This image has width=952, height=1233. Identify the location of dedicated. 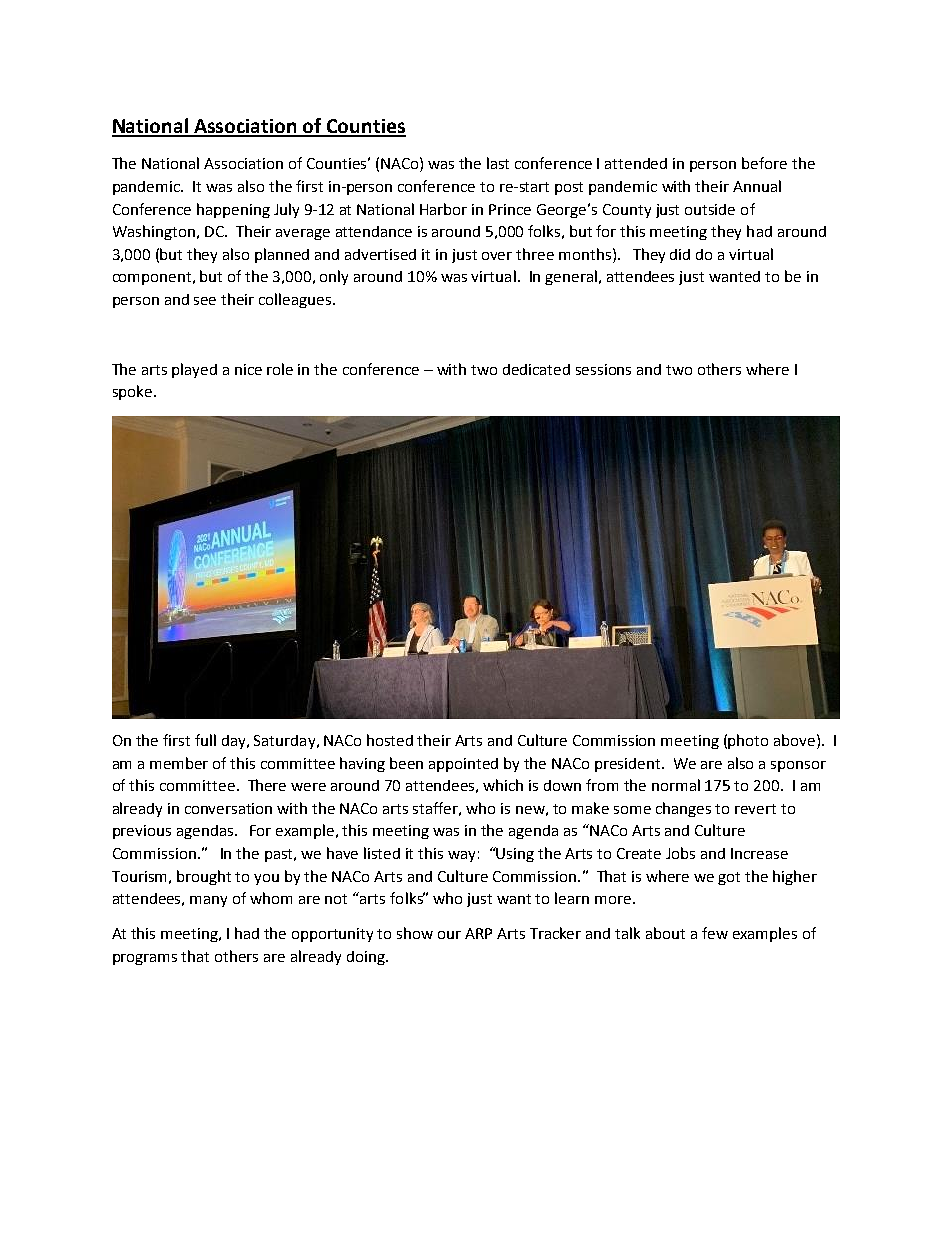
(536, 369).
